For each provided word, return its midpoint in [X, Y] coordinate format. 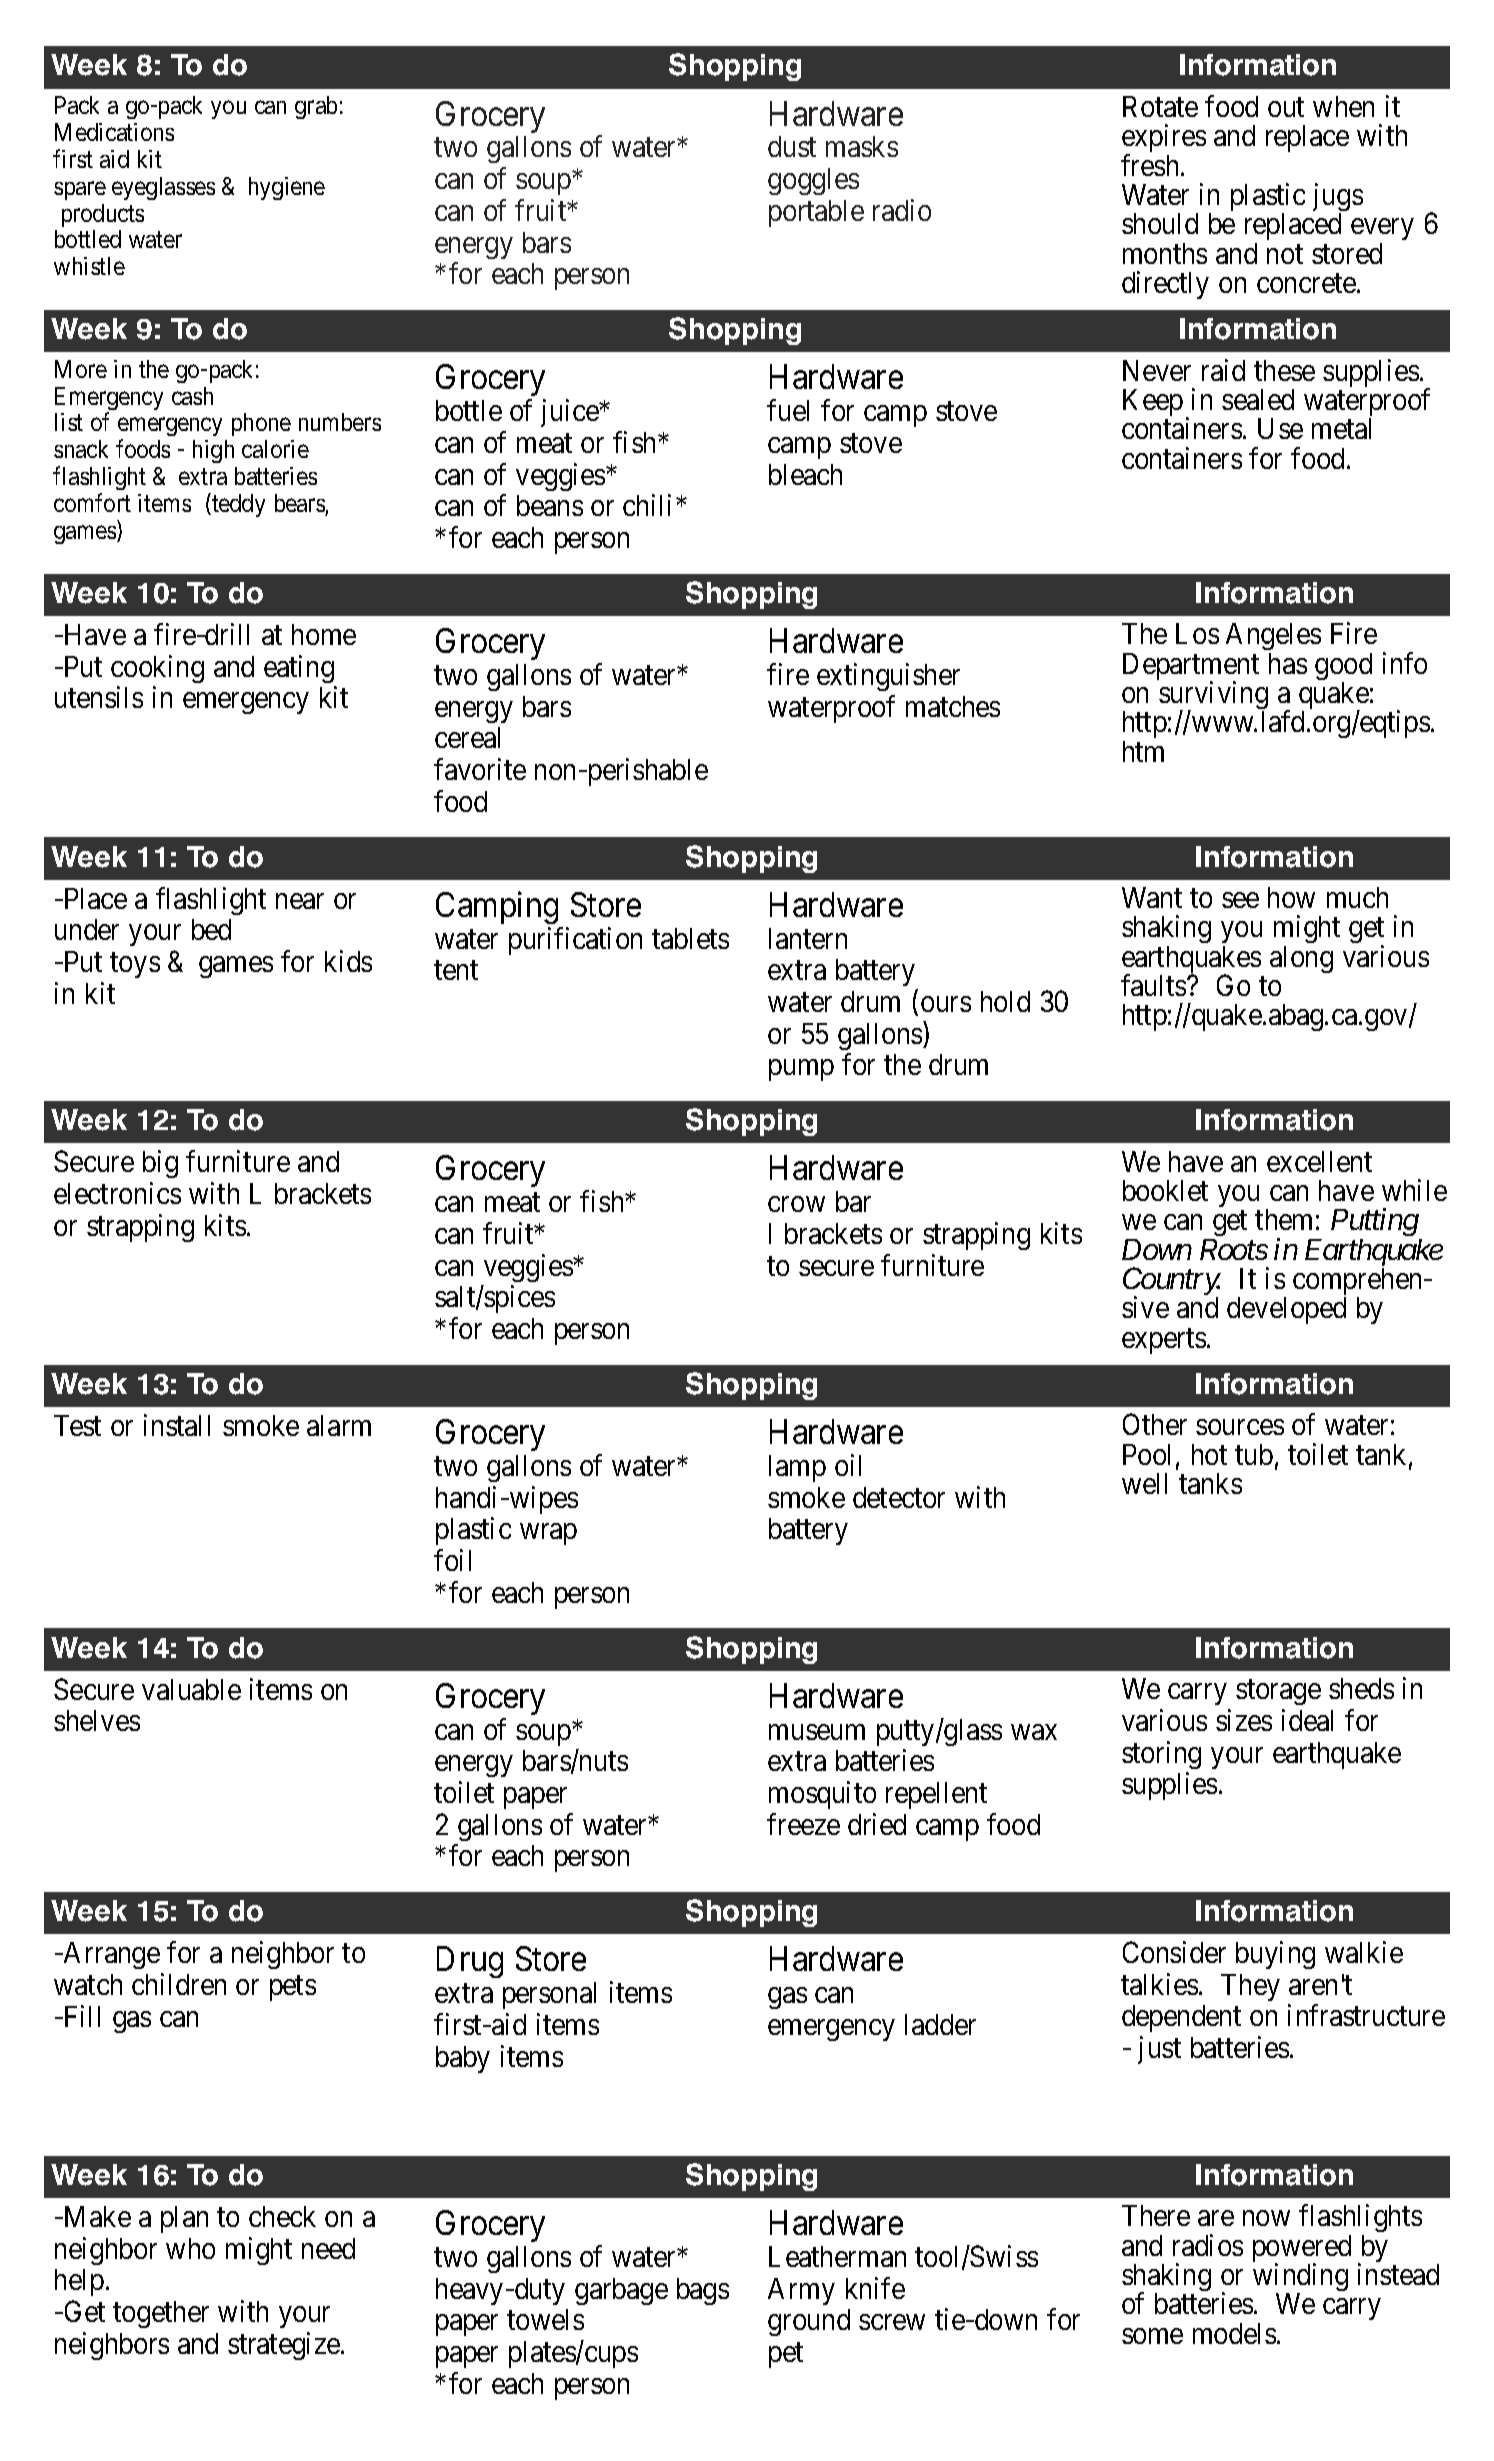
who [190, 2248]
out [1286, 107]
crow [796, 1204]
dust [792, 146]
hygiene [287, 188]
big [160, 1164]
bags [703, 2291]
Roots [1234, 1249]
